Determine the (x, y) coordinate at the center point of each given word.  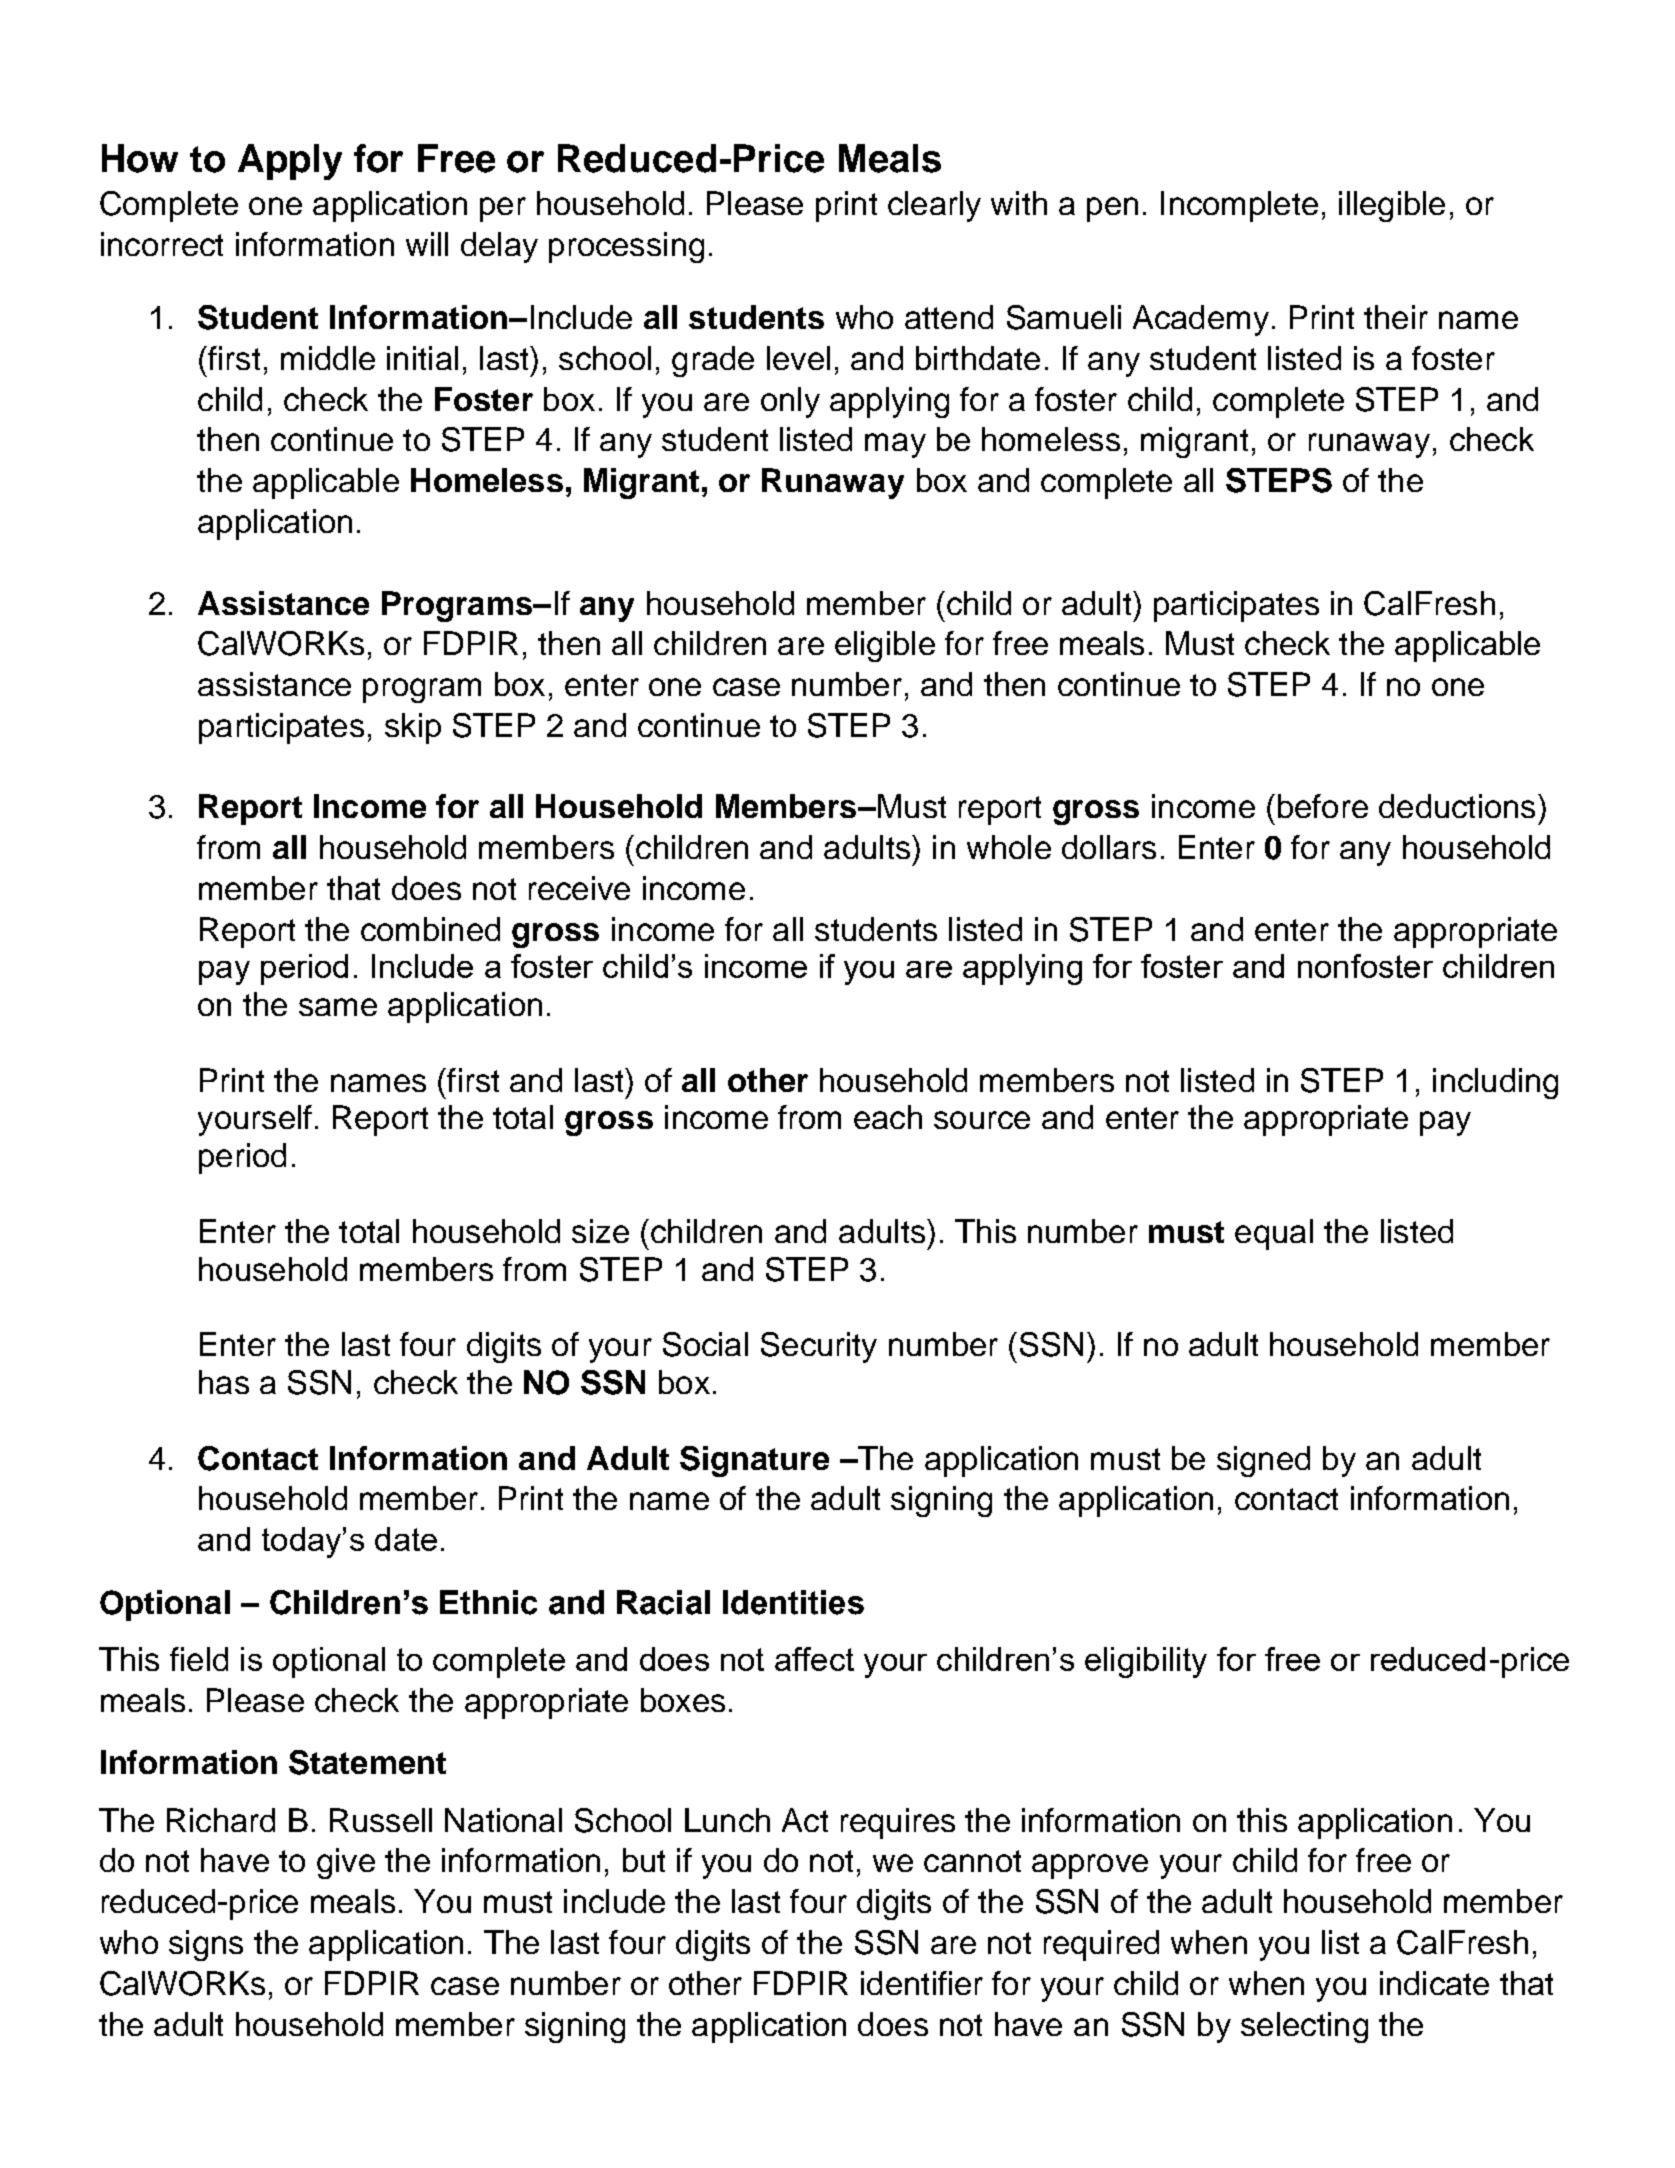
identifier (922, 1983)
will (427, 244)
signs (206, 1945)
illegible (1392, 206)
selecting (1304, 2027)
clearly (934, 206)
